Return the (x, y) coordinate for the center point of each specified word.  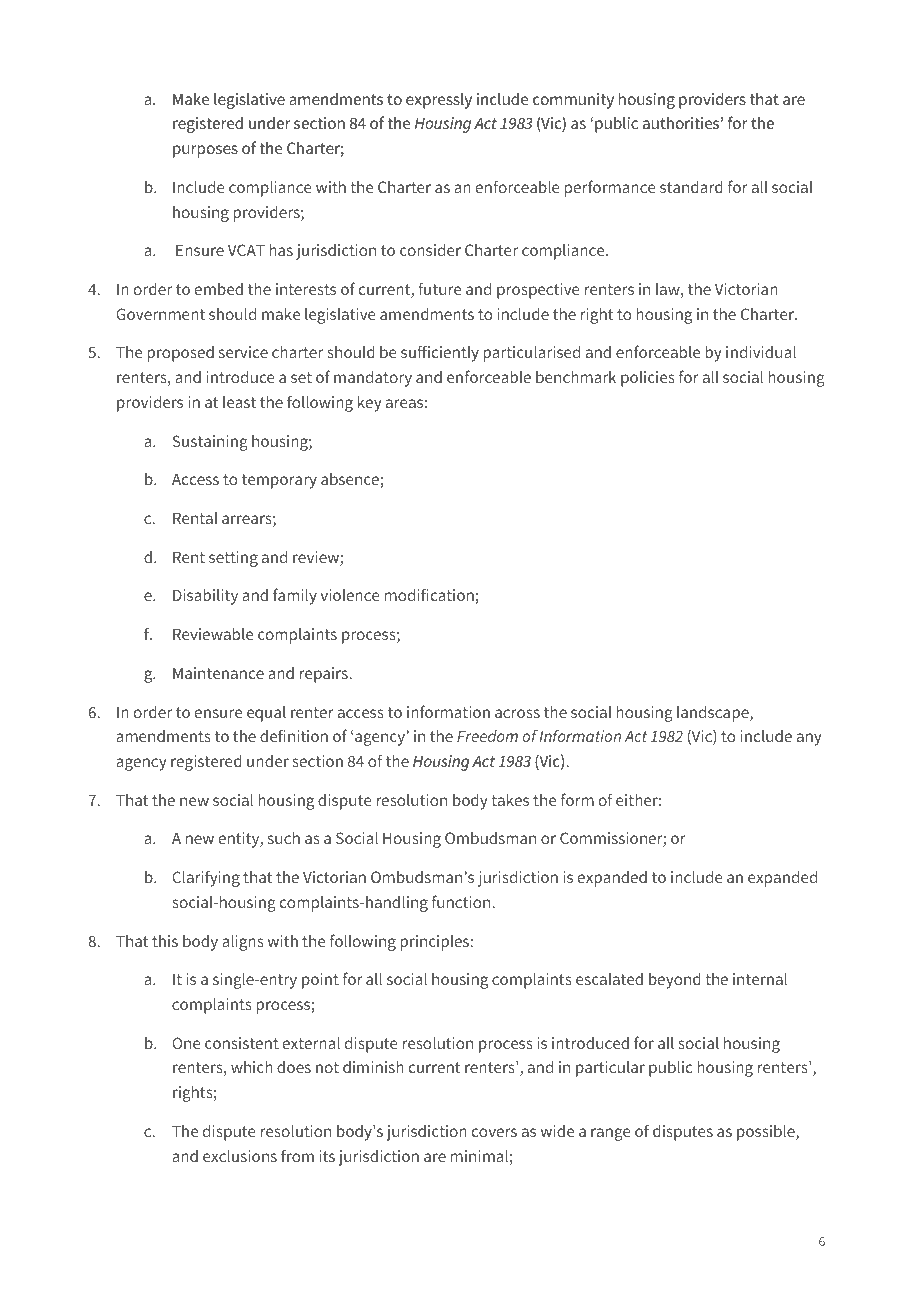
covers (494, 1132)
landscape (714, 714)
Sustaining (210, 443)
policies (648, 379)
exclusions (240, 1156)
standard (691, 187)
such (284, 838)
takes (510, 800)
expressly (439, 101)
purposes (205, 151)
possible (767, 1133)
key (370, 404)
